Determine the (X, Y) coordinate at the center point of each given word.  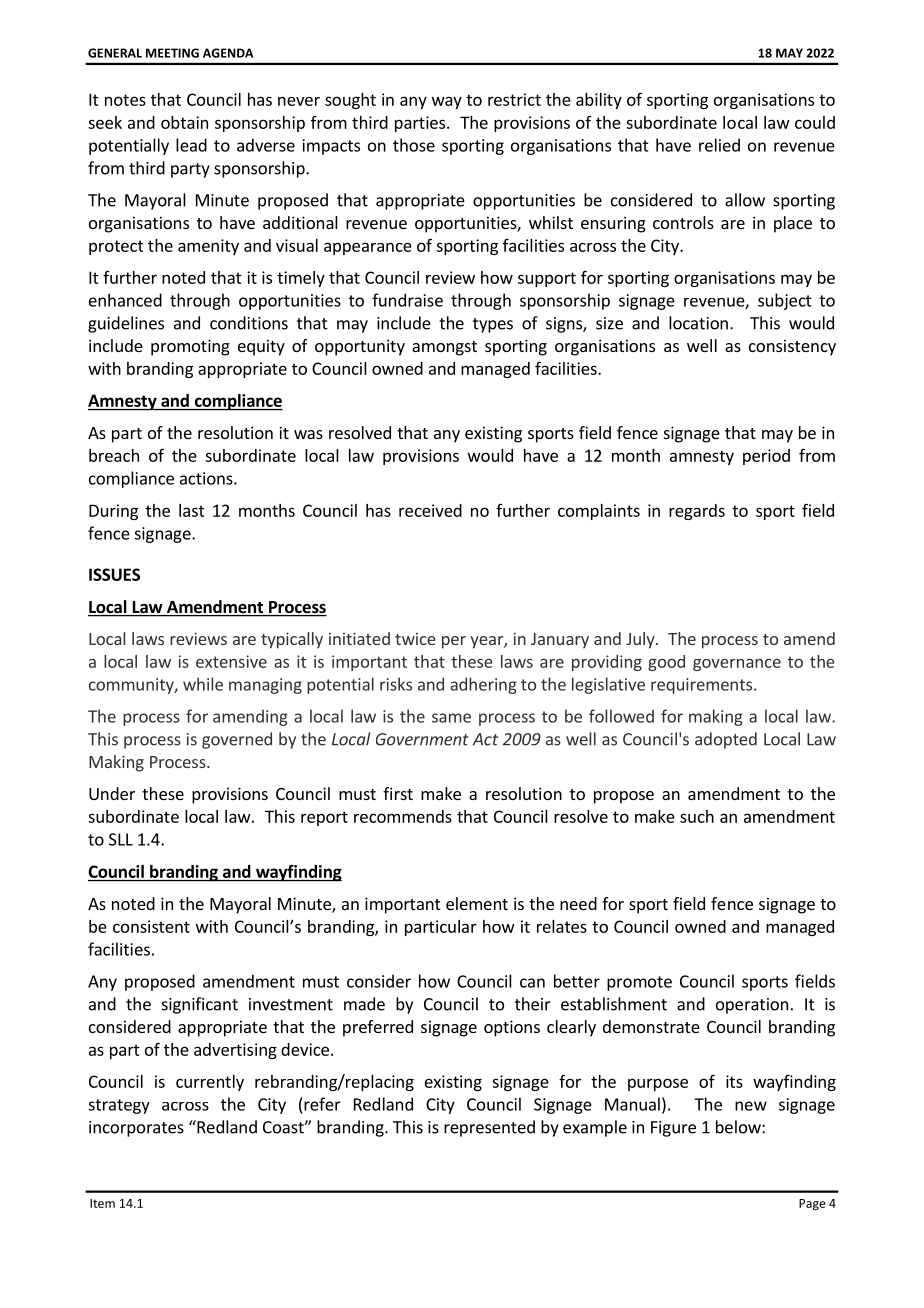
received (430, 510)
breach (114, 455)
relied (719, 145)
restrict (514, 99)
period (766, 457)
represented (489, 1128)
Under (112, 793)
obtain (184, 122)
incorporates (136, 1129)
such (697, 816)
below (739, 1127)
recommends (403, 816)
